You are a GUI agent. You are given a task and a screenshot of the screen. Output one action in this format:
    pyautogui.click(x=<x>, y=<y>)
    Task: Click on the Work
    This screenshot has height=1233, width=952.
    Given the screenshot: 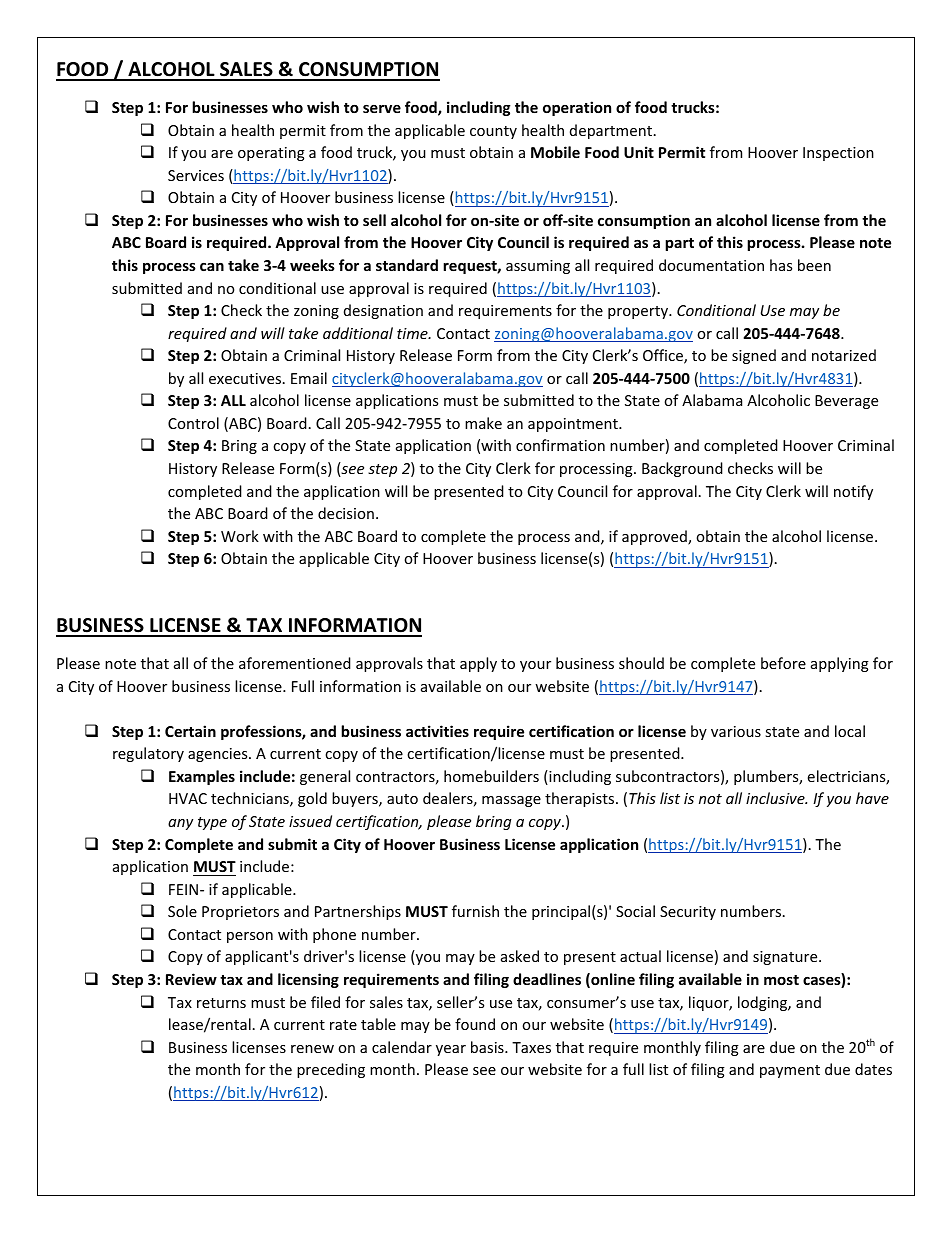 What is the action you would take?
    pyautogui.click(x=240, y=536)
